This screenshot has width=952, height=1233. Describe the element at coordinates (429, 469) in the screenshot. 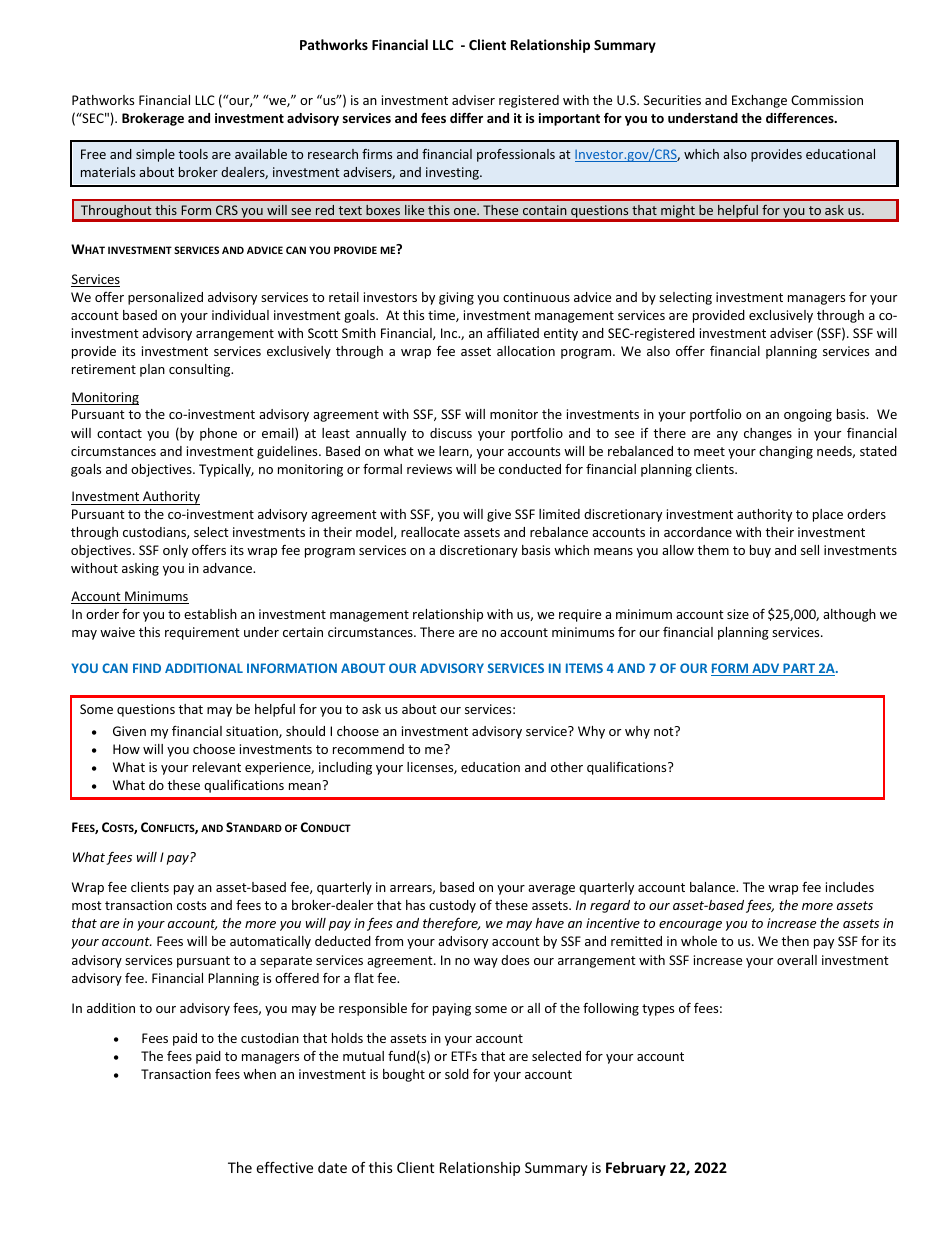

I see `reviews` at that location.
